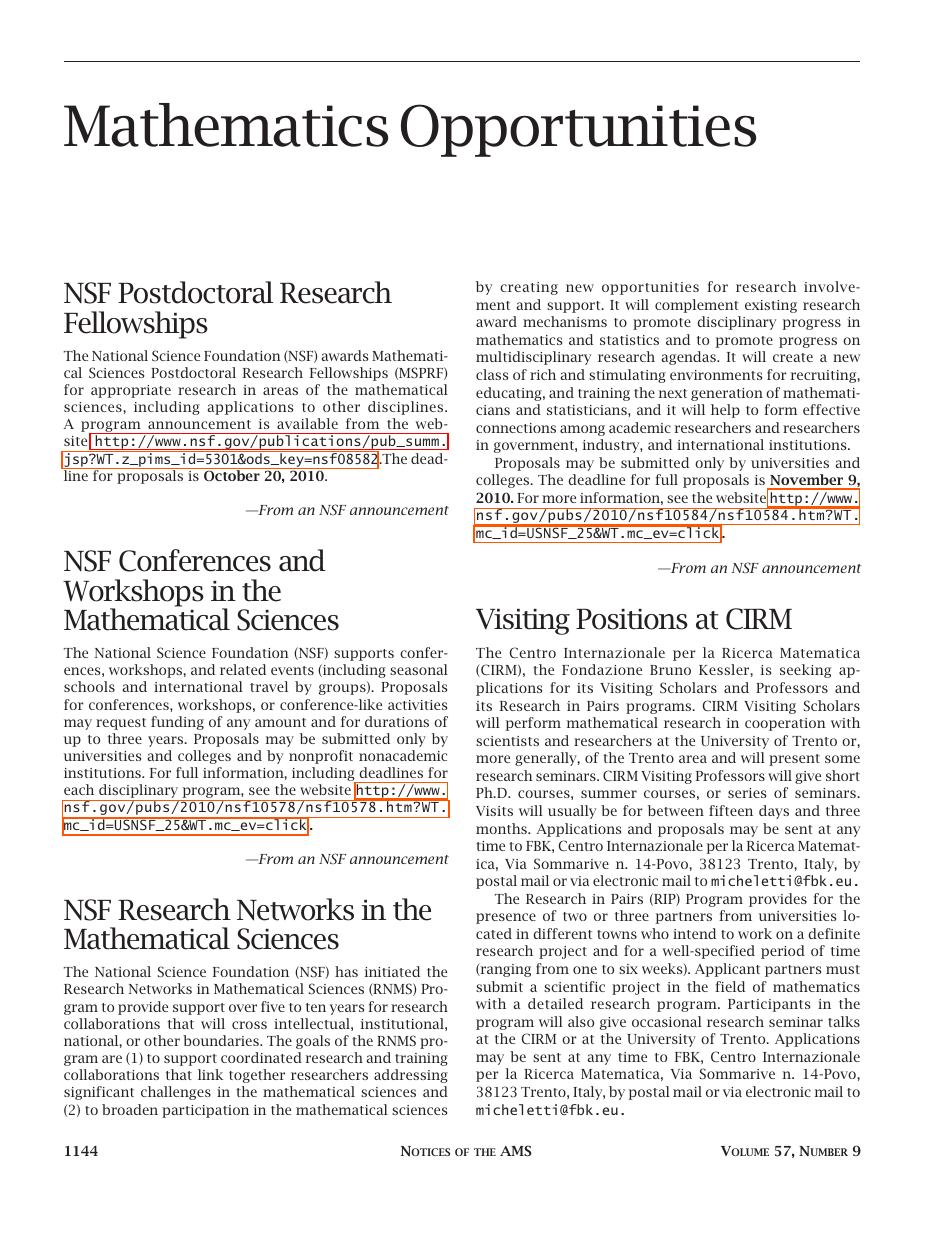  I want to click on funding, so click(177, 723).
